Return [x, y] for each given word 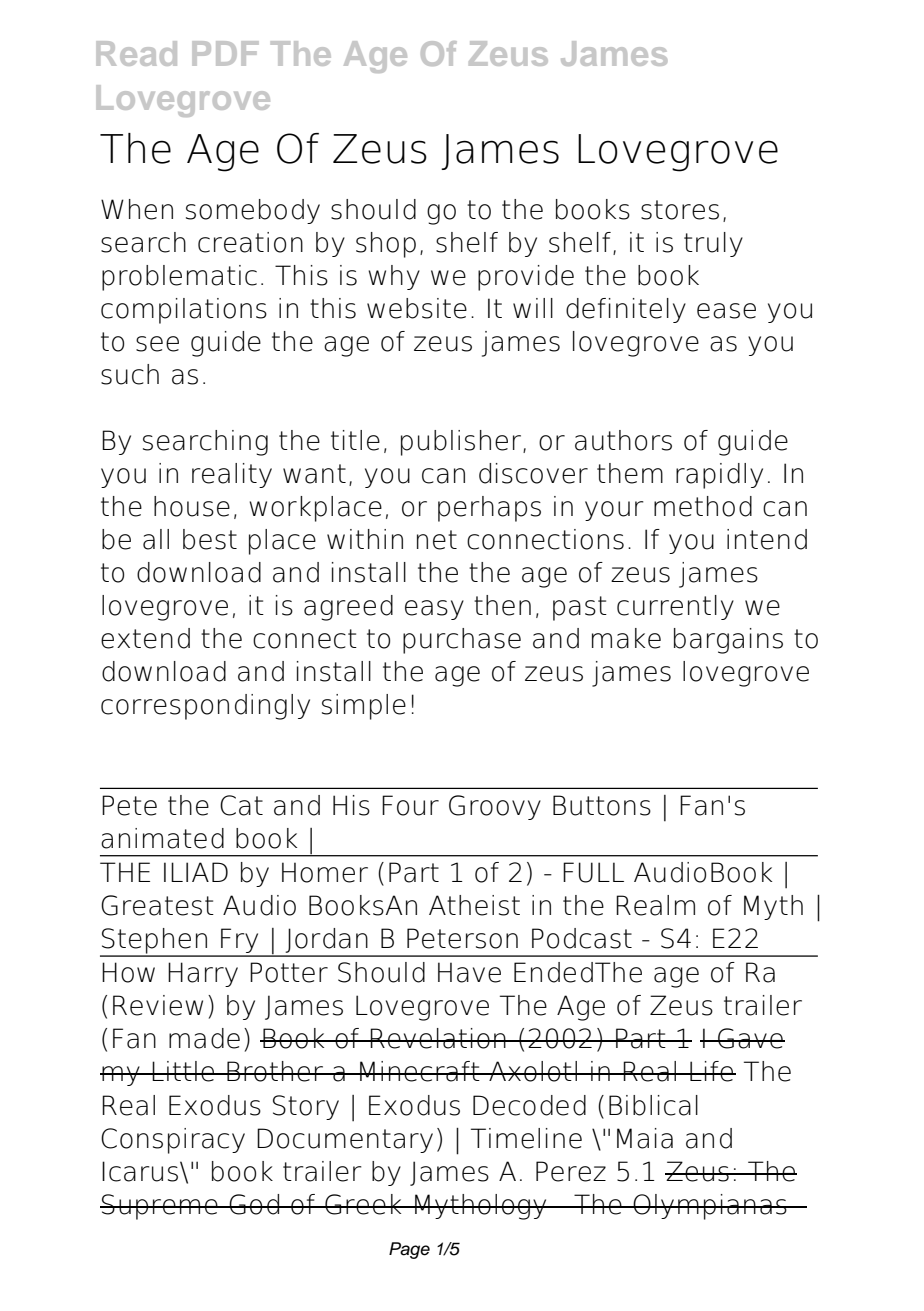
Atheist [474, 905]
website [417, 308]
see [157, 344]
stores [680, 210]
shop [386, 245]
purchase [462, 641]
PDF [225, 53]
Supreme [160, 1207]
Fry [240, 942]
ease [726, 311]
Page [409, 1250]
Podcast [582, 938]
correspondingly [205, 707]
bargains [728, 641]
